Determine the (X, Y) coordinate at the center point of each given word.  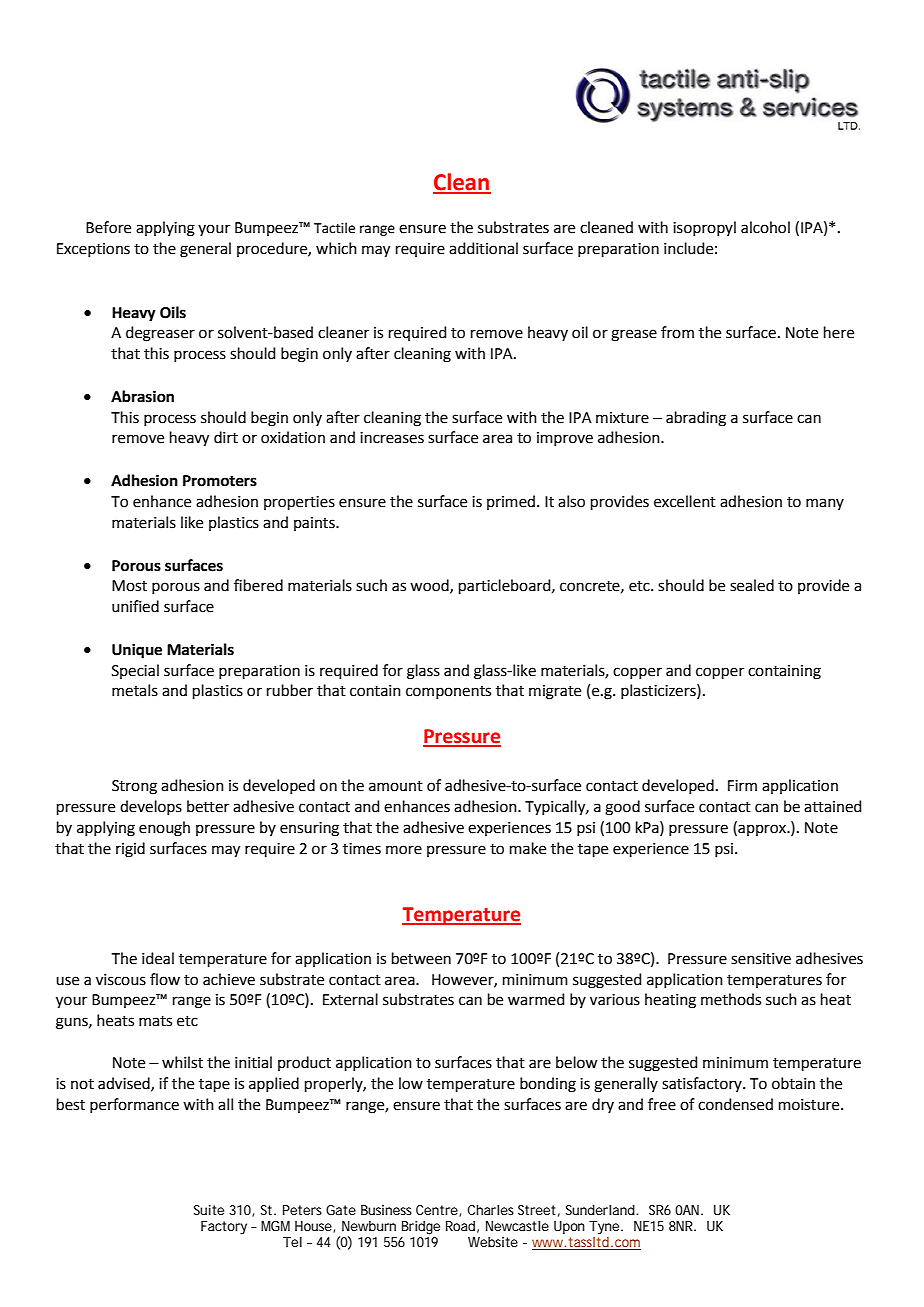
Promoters (220, 481)
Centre (438, 1211)
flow (165, 979)
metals (135, 690)
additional (483, 248)
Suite (209, 1210)
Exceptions (93, 250)
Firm (742, 785)
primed (511, 502)
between (421, 958)
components (448, 692)
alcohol (765, 227)
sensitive (761, 959)
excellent (685, 501)
